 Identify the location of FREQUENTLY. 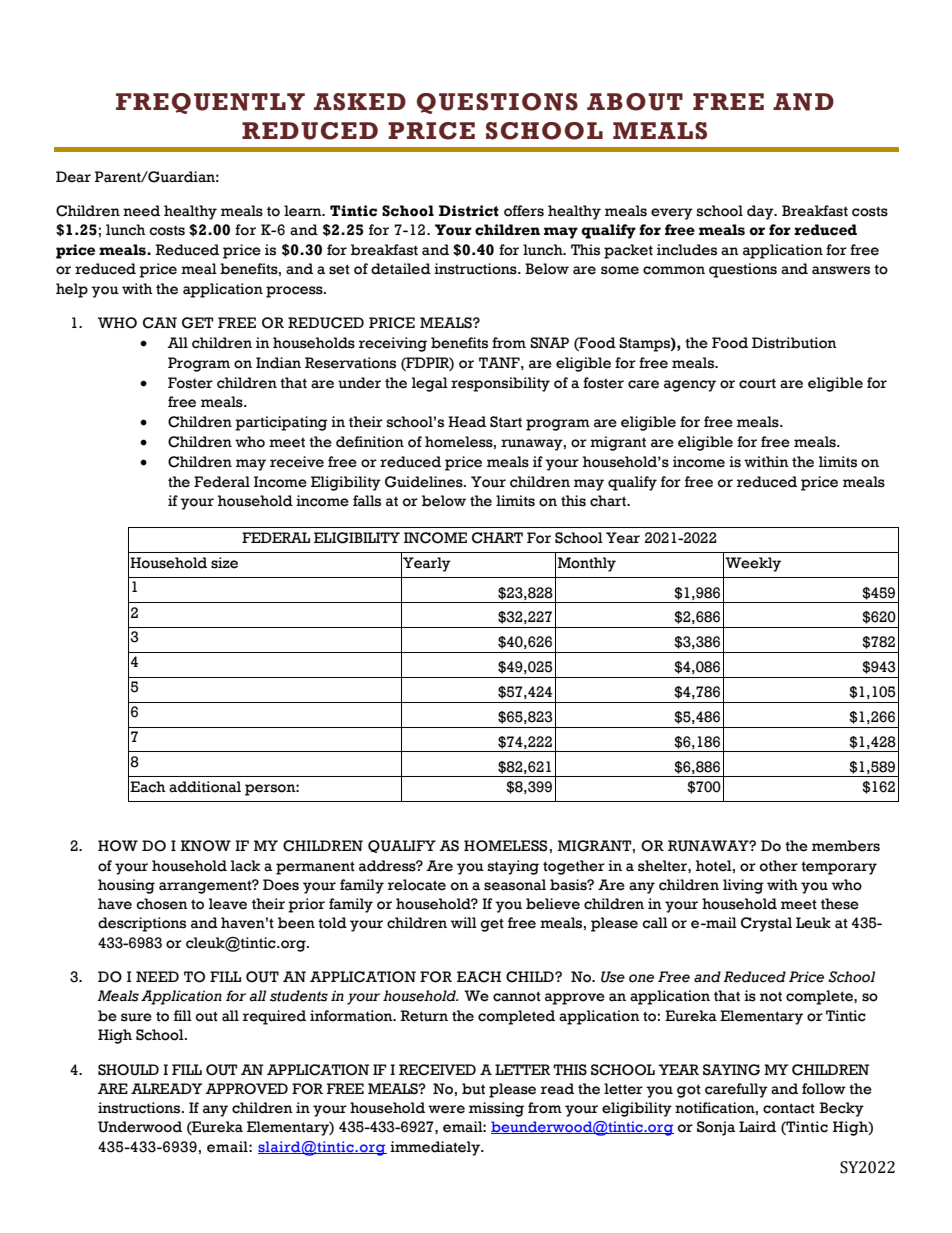
(210, 103).
